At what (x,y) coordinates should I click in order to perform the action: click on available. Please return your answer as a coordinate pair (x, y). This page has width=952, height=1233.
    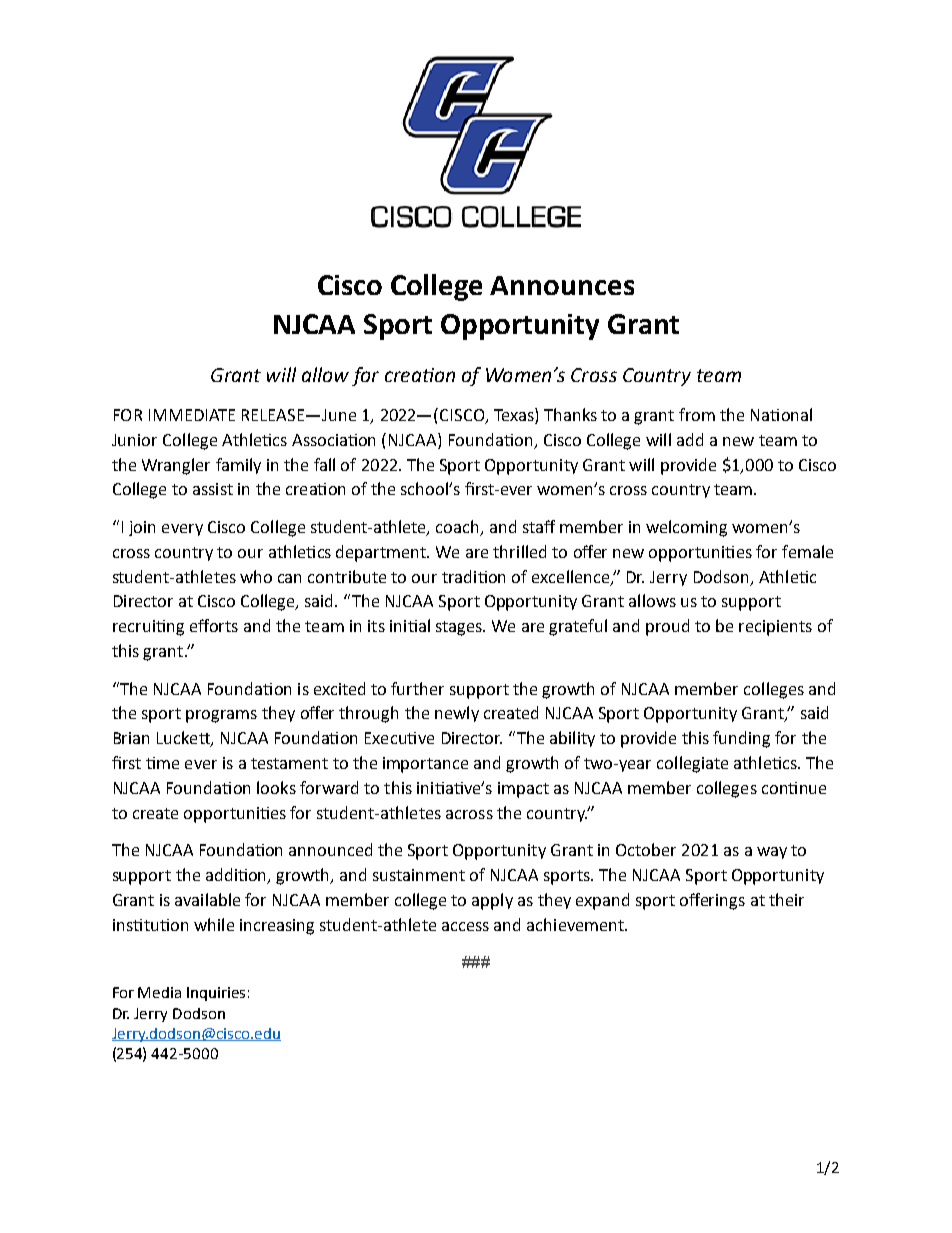
    Looking at the image, I should click on (207, 899).
